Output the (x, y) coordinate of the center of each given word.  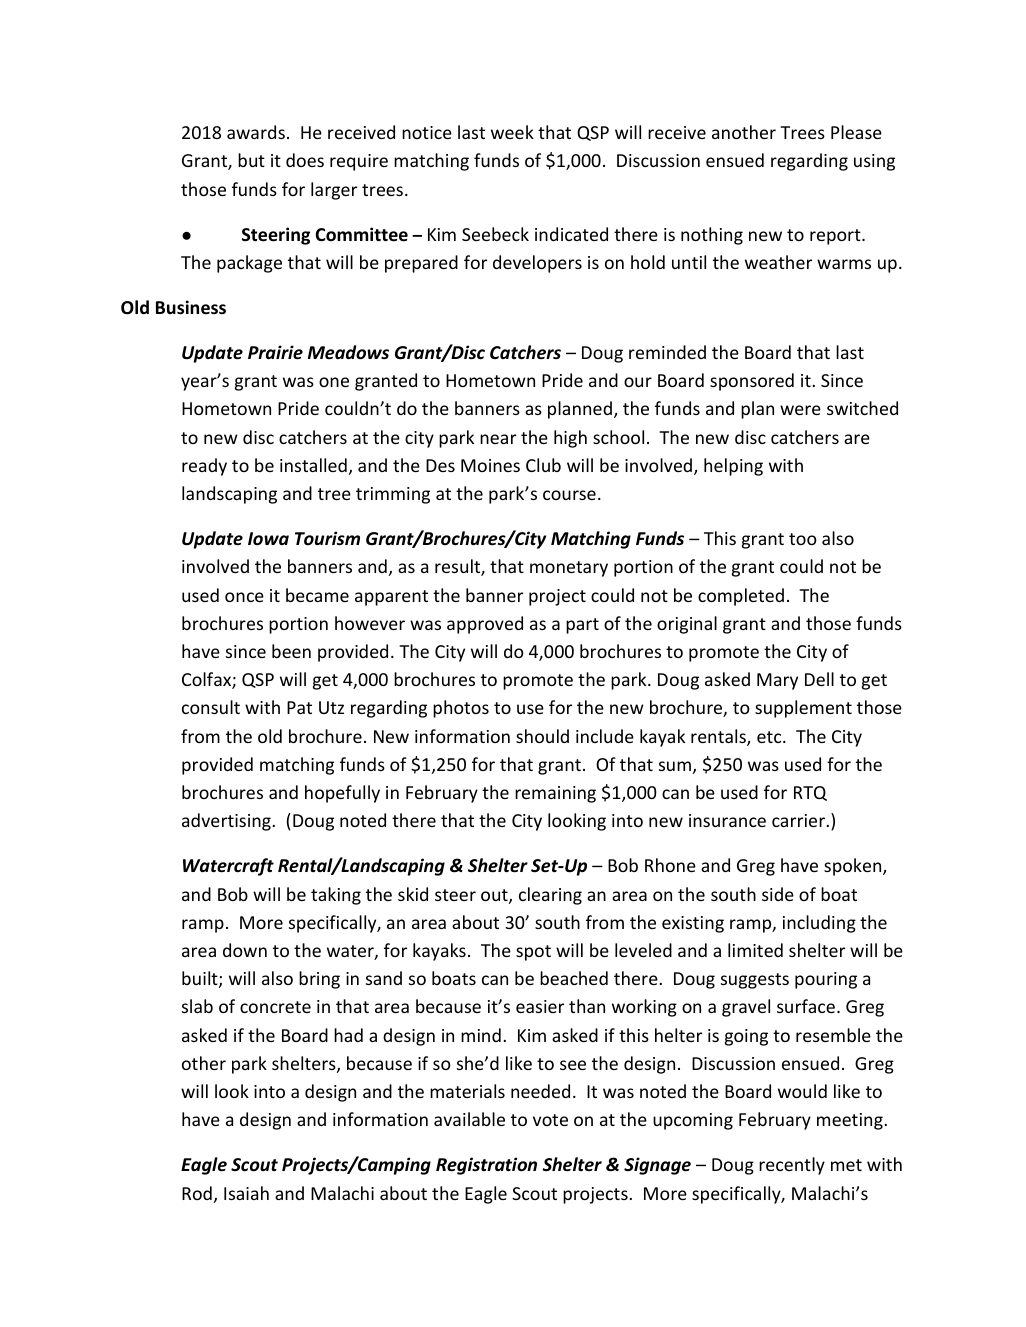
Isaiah (246, 1193)
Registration (486, 1166)
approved (485, 625)
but (251, 160)
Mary (777, 681)
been (291, 651)
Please (856, 132)
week (512, 132)
